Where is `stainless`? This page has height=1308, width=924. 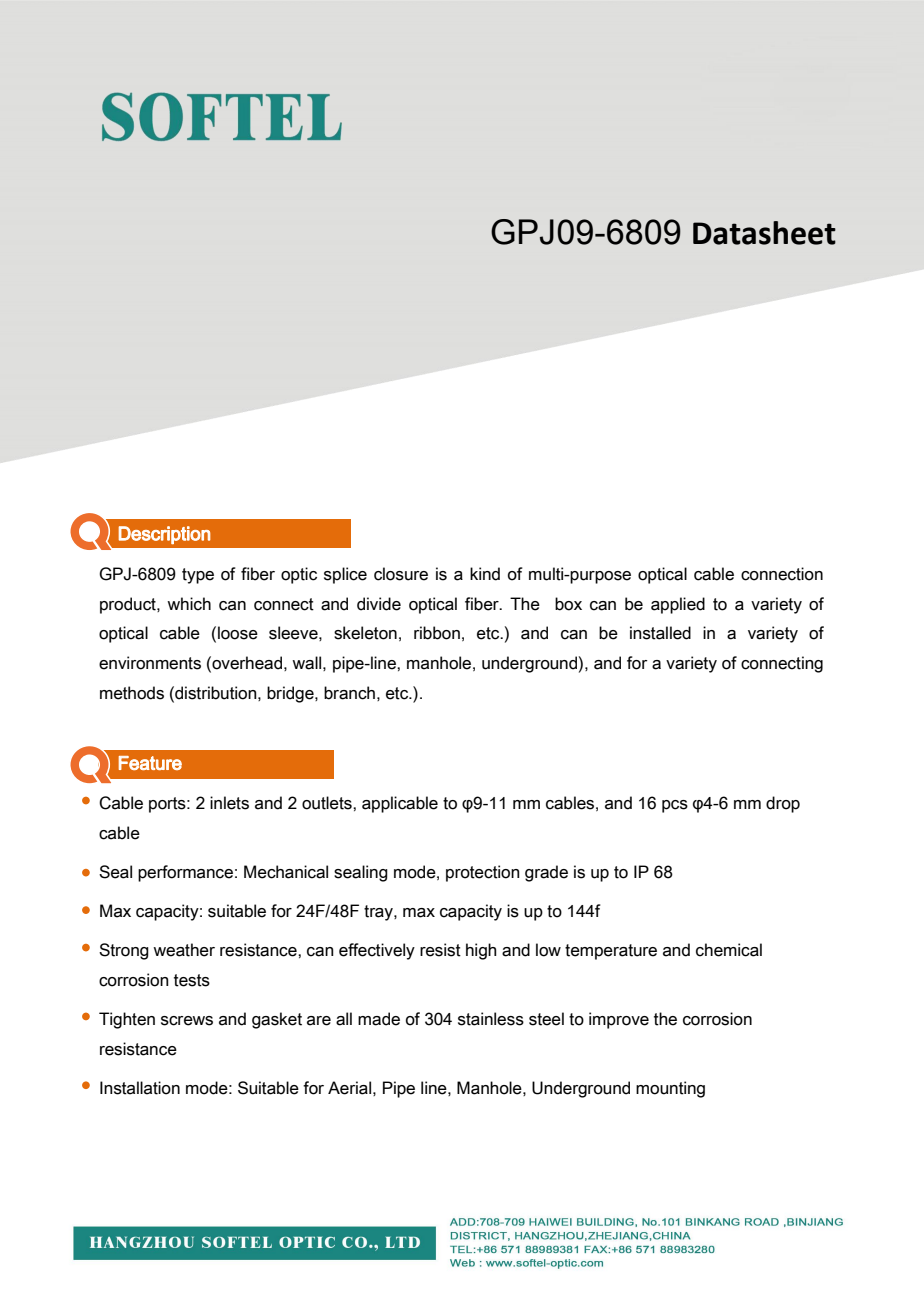 stainless is located at coordinates (491, 1019).
